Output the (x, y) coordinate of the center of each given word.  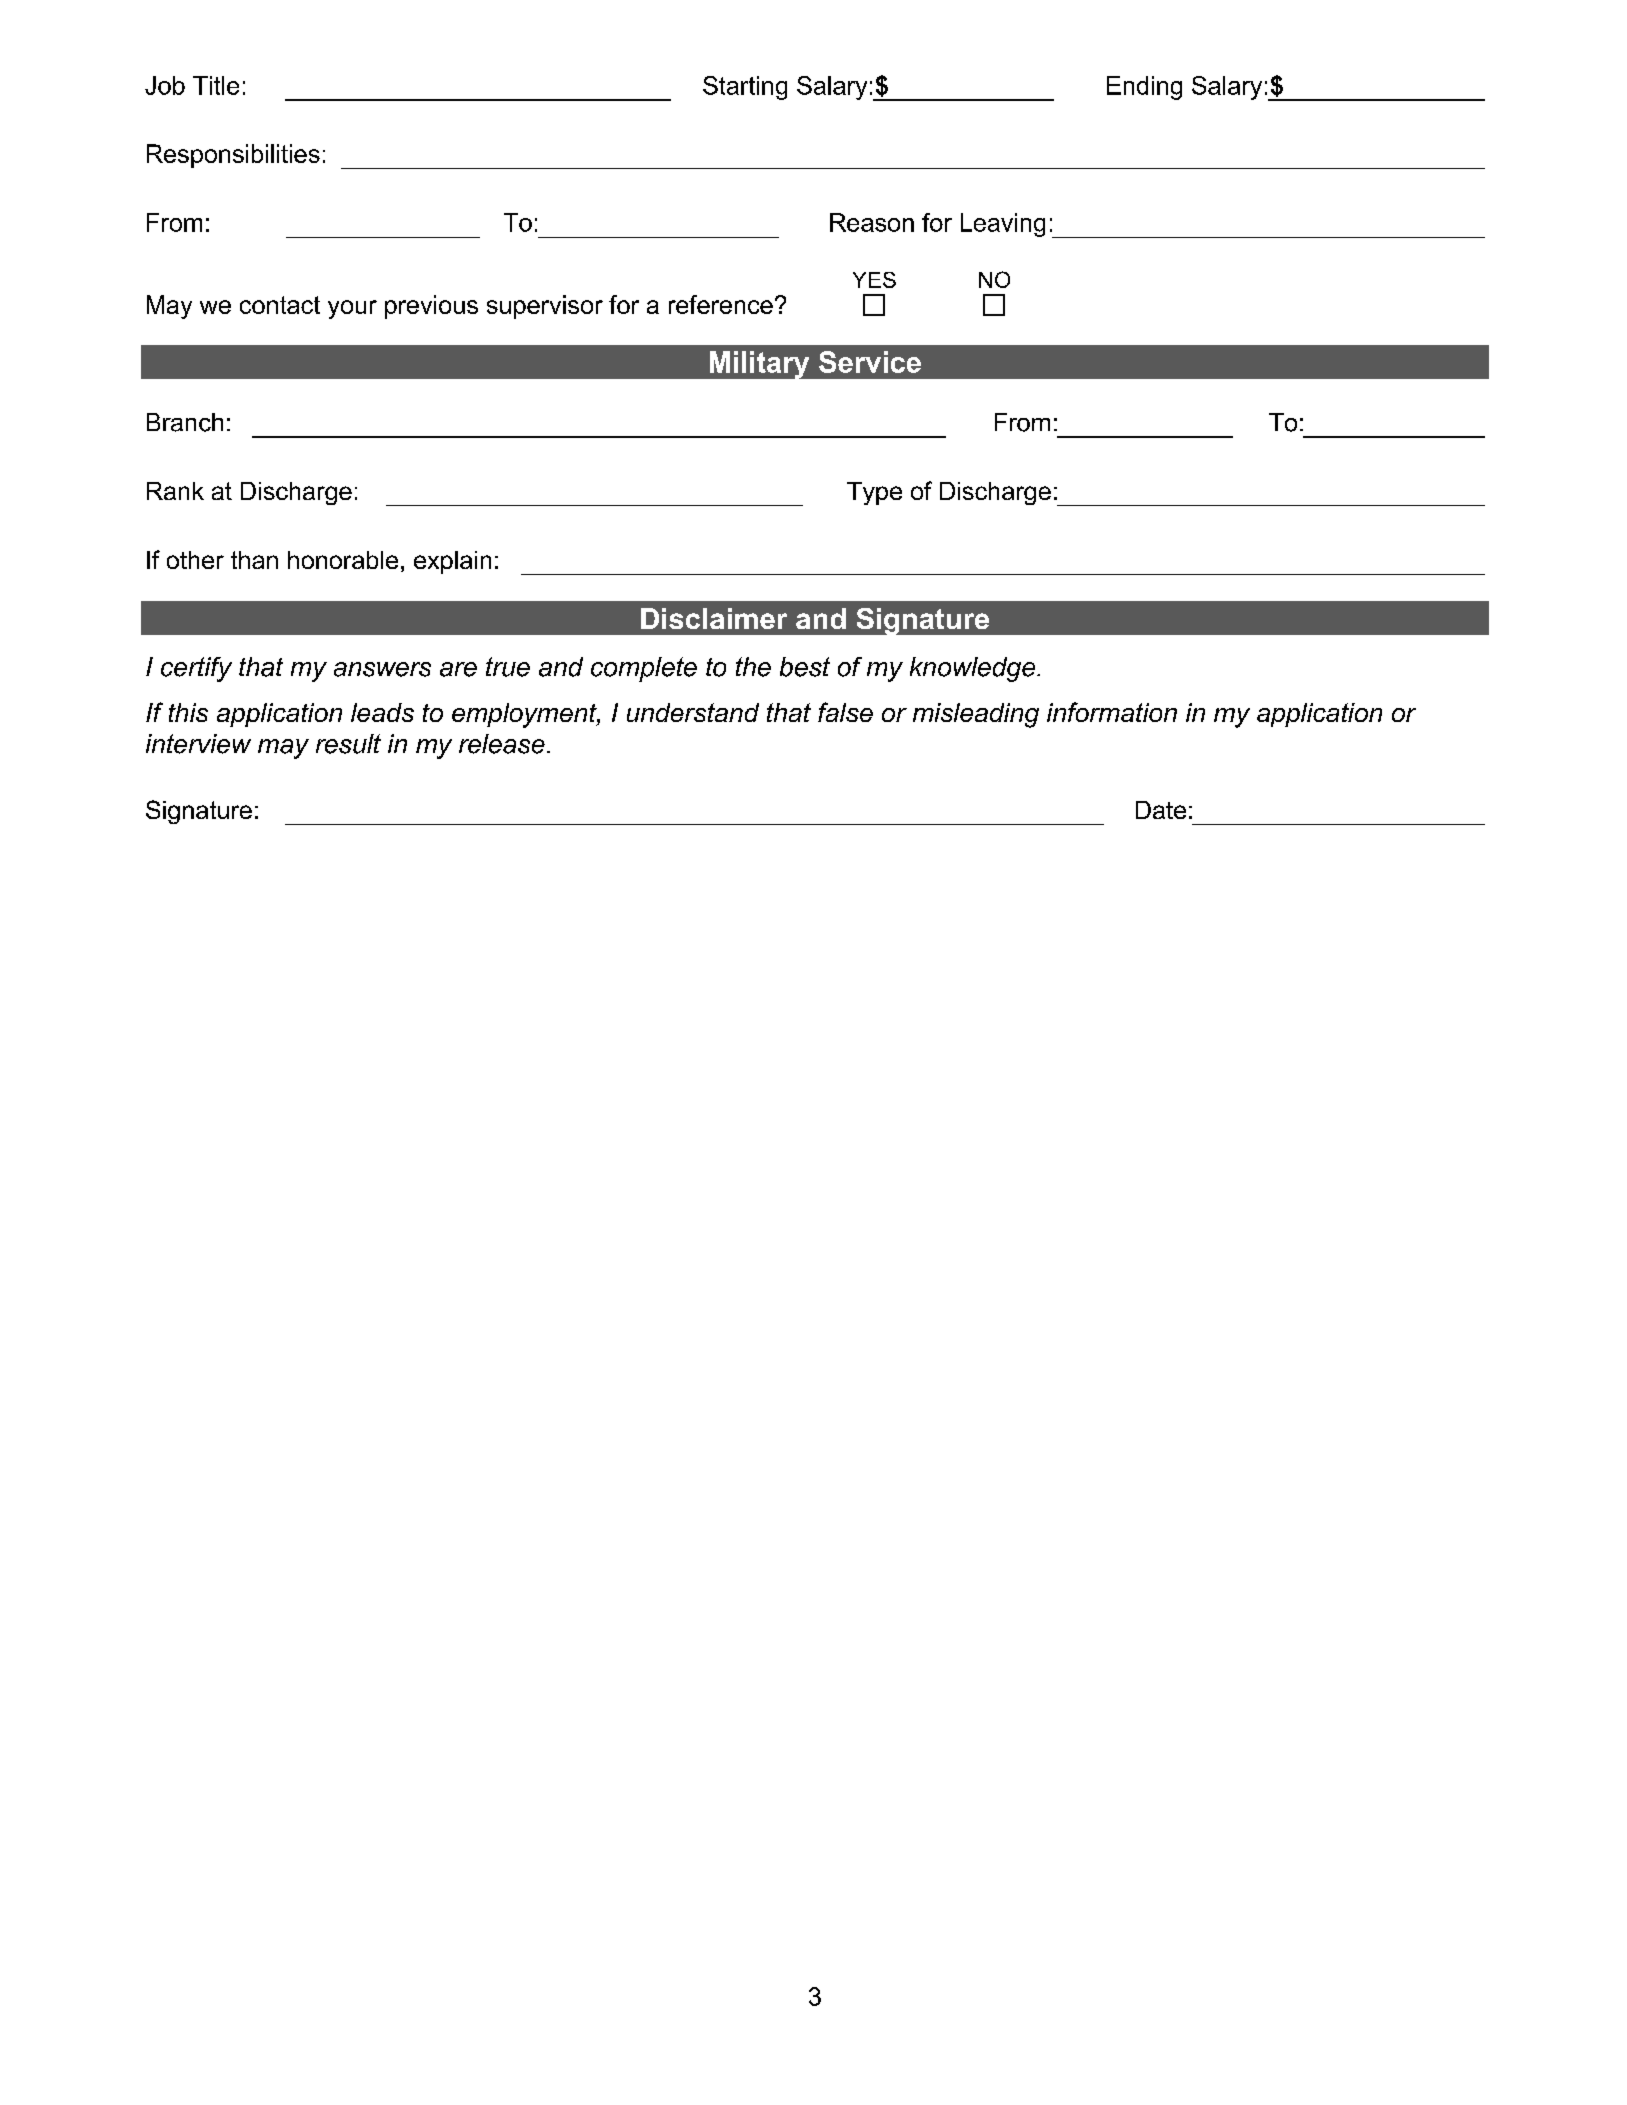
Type (874, 493)
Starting (745, 88)
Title (216, 85)
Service (870, 362)
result (348, 744)
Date (1161, 810)
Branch (185, 422)
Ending (1144, 88)
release (502, 744)
